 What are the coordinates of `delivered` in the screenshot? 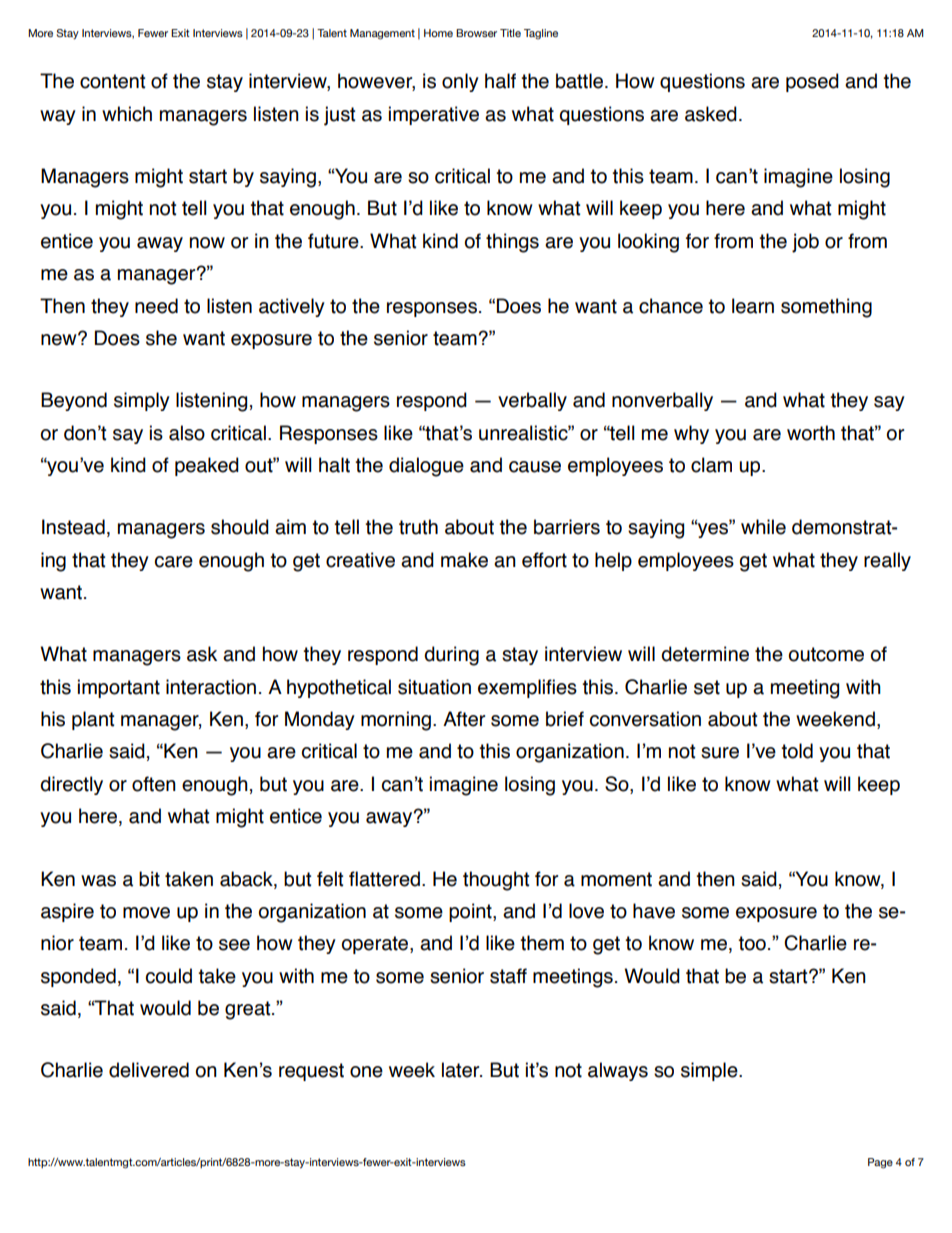 It's located at (149, 1070).
